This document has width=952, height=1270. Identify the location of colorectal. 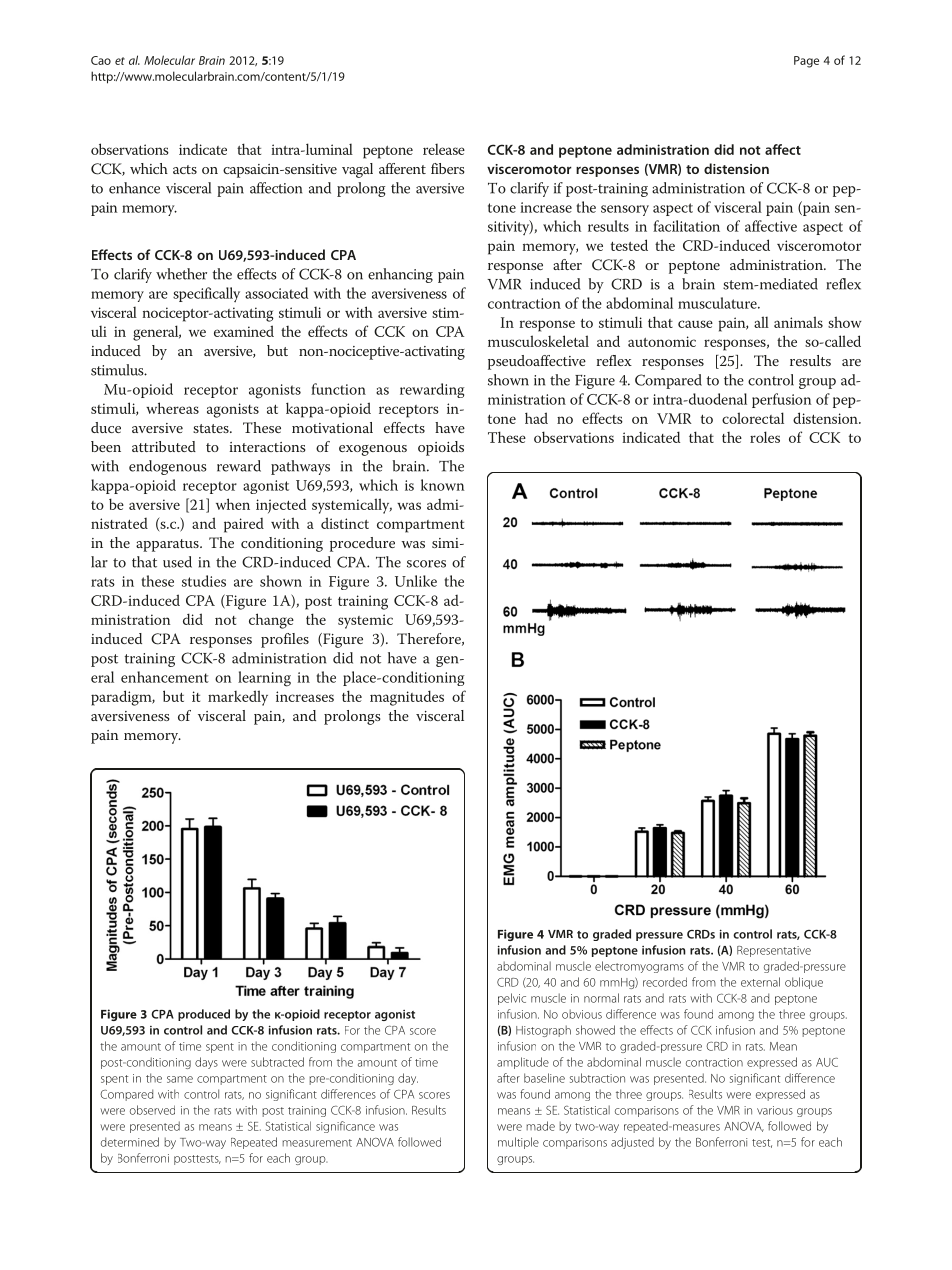
(753, 418).
